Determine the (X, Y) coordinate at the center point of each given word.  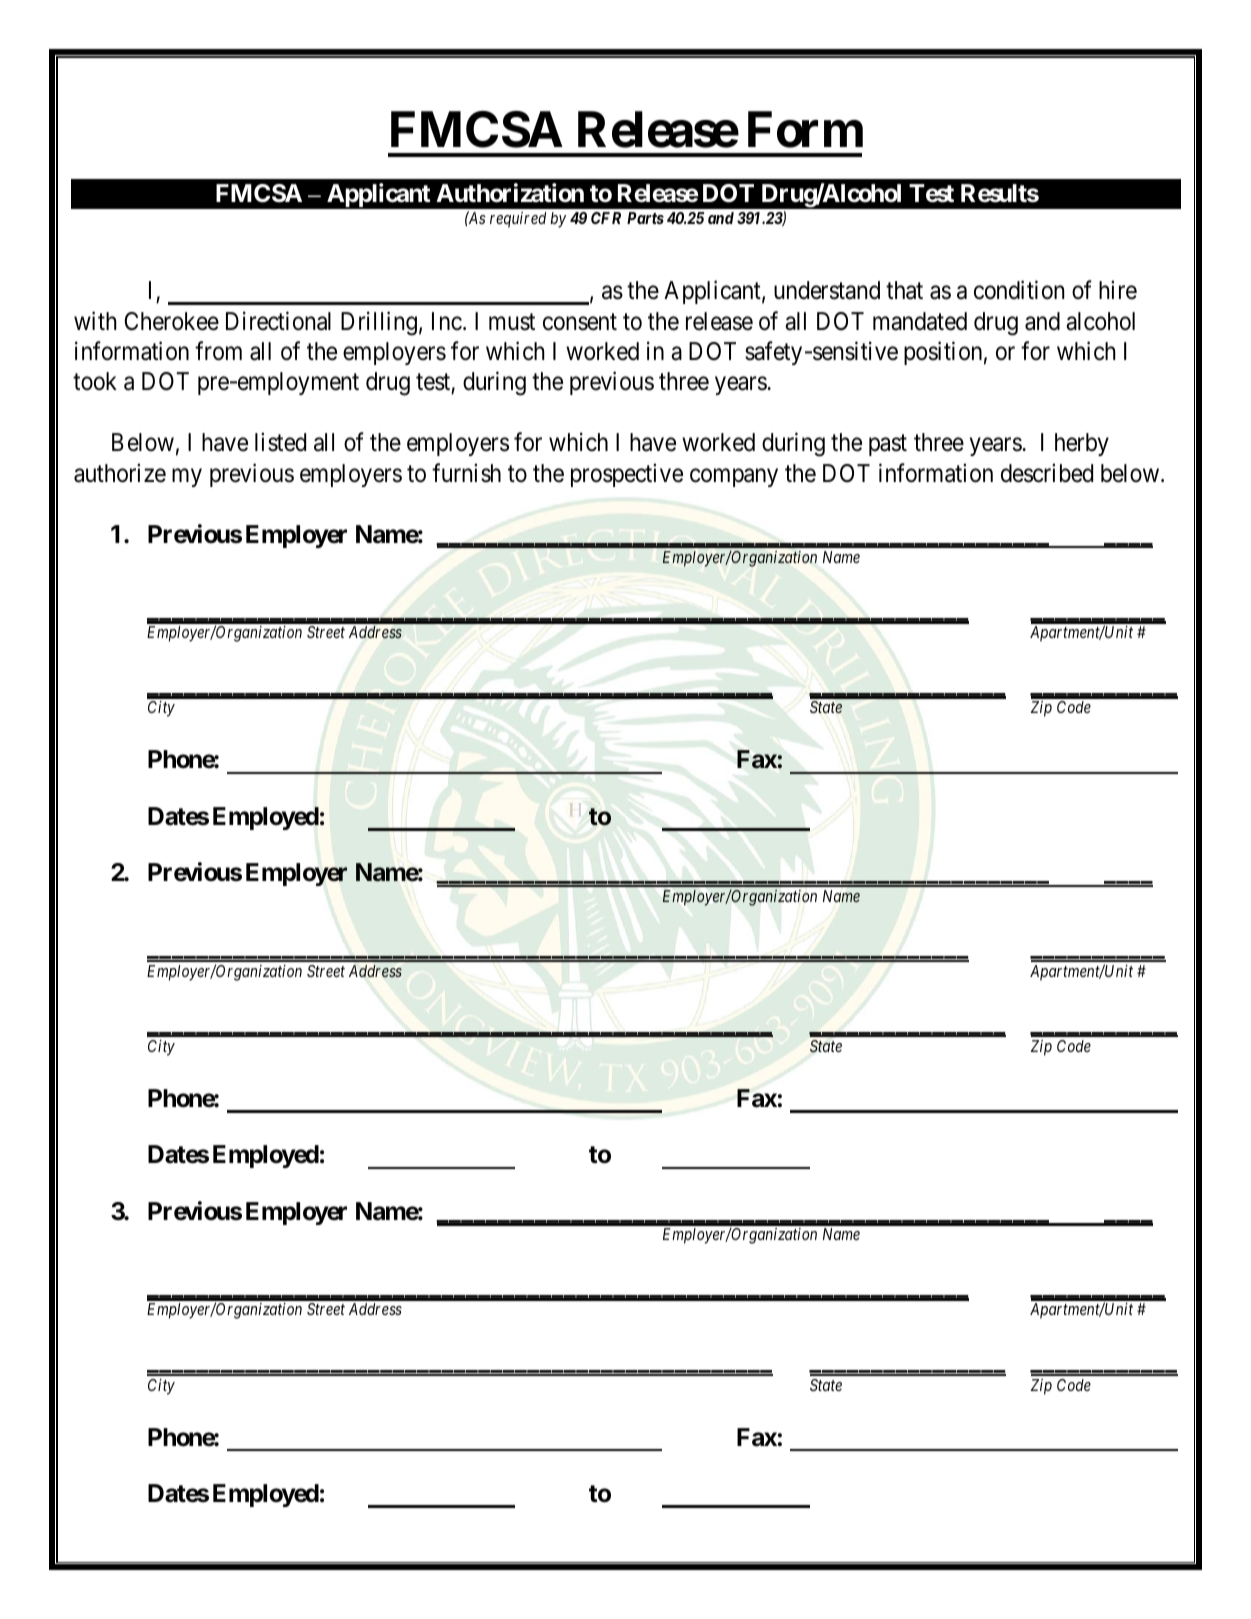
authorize (120, 473)
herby (1082, 444)
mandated (920, 321)
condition (1019, 290)
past (888, 445)
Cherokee (172, 321)
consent (580, 322)
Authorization (510, 193)
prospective (627, 475)
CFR (606, 218)
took (95, 381)
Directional (278, 321)
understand (827, 290)
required (518, 220)
